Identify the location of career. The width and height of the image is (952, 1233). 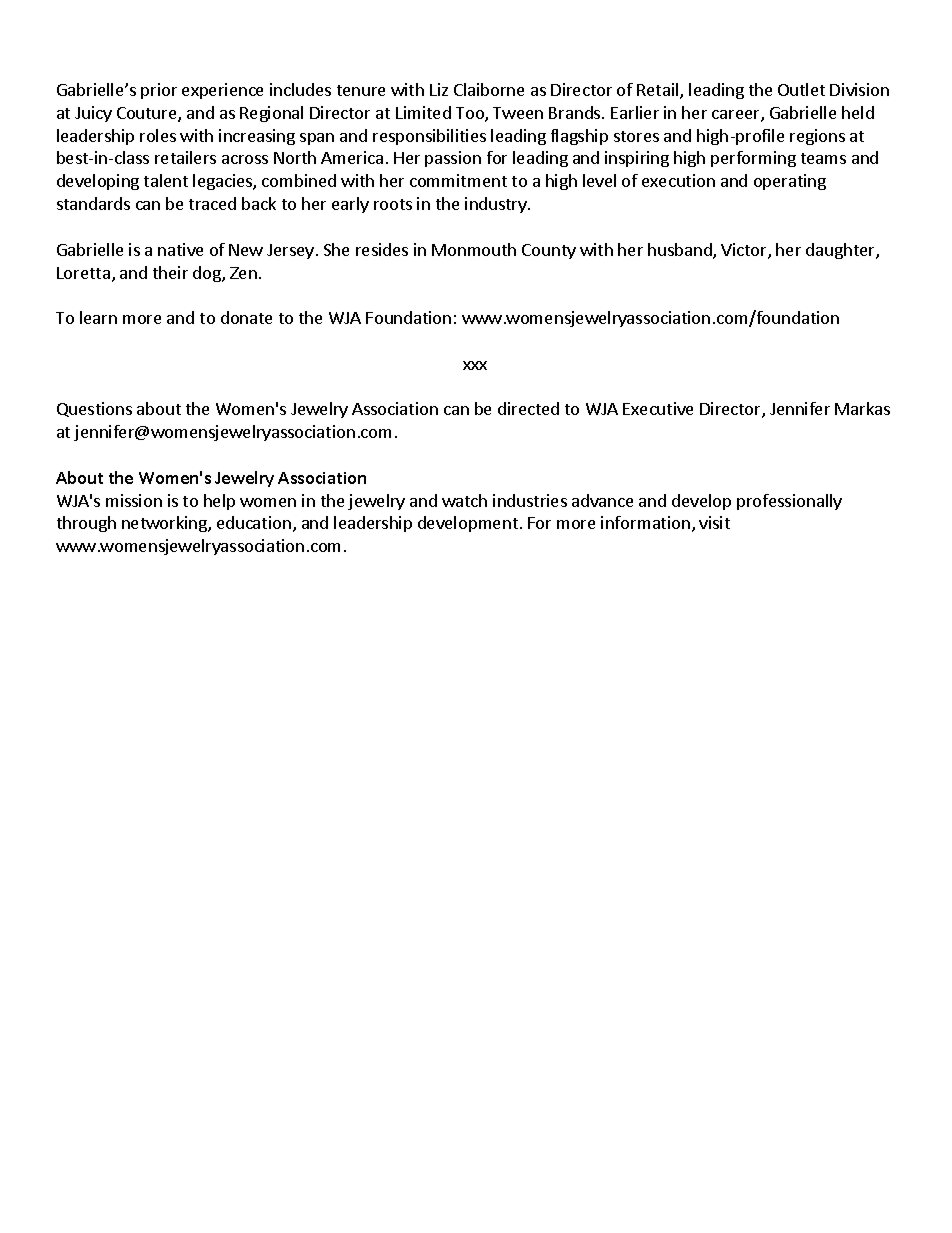
(737, 116).
